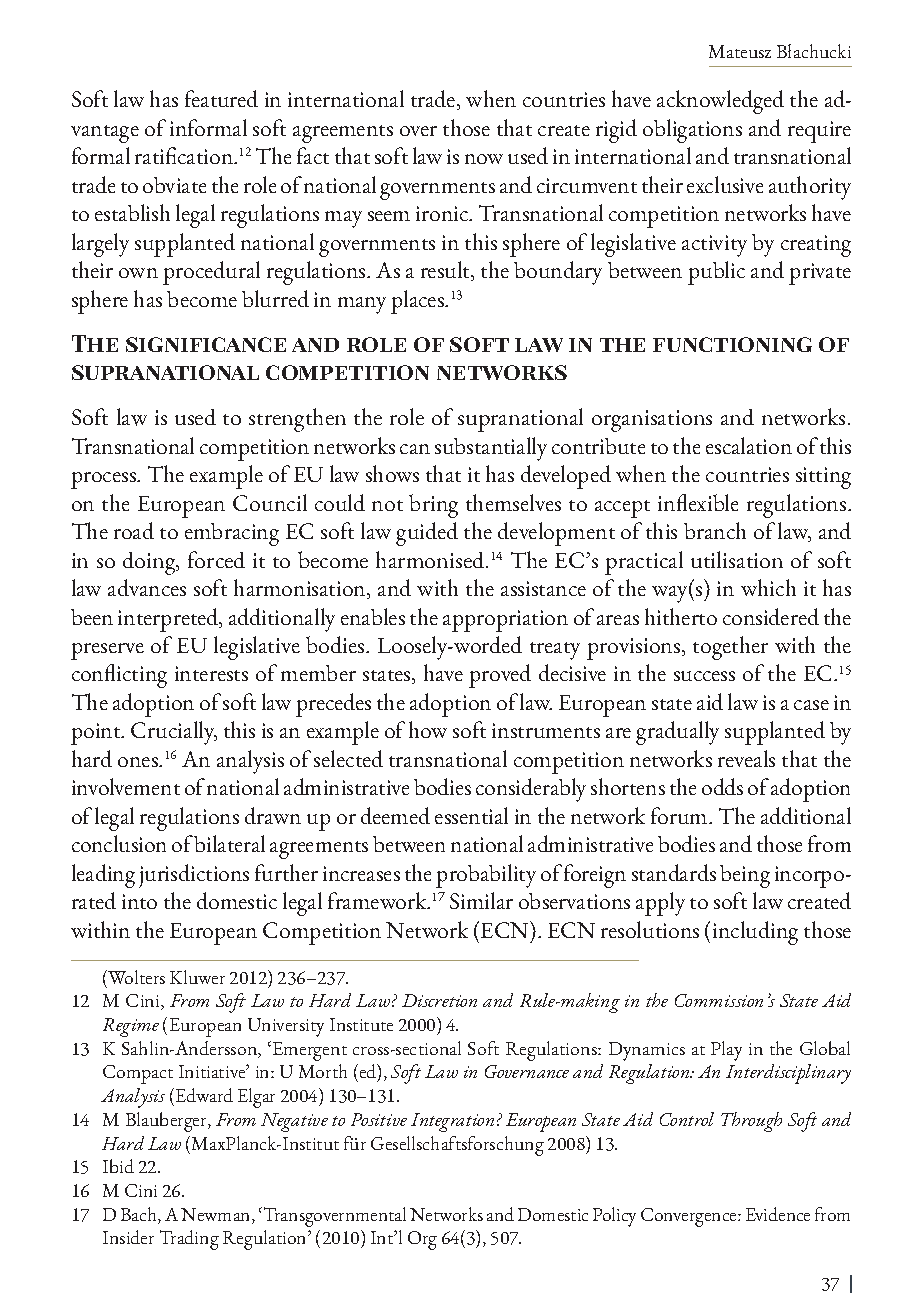  I want to click on bilateral, so click(229, 843).
